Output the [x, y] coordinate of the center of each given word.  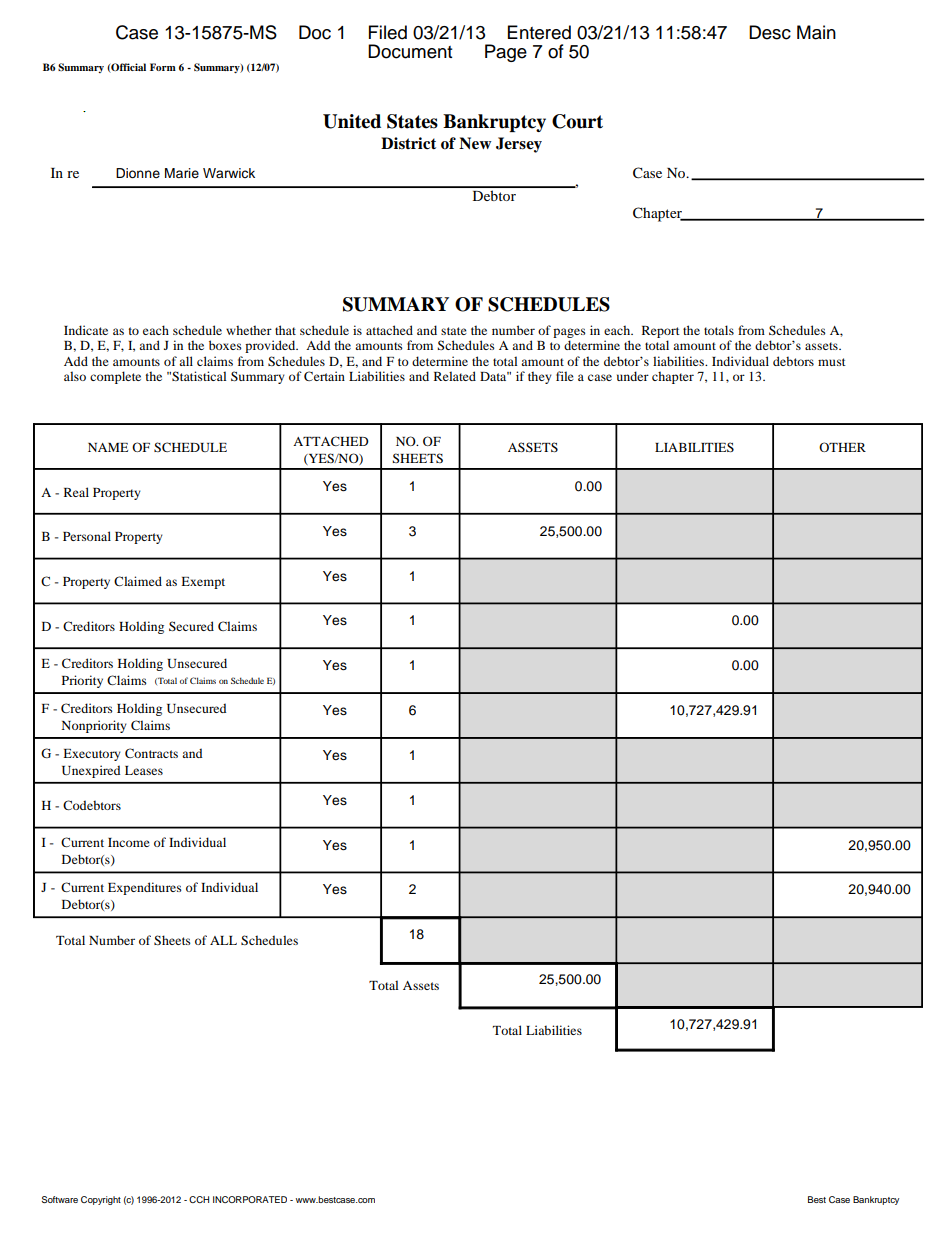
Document [410, 51]
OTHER [842, 447]
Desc [770, 32]
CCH [199, 1199]
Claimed [138, 581]
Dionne [138, 173]
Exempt [203, 583]
